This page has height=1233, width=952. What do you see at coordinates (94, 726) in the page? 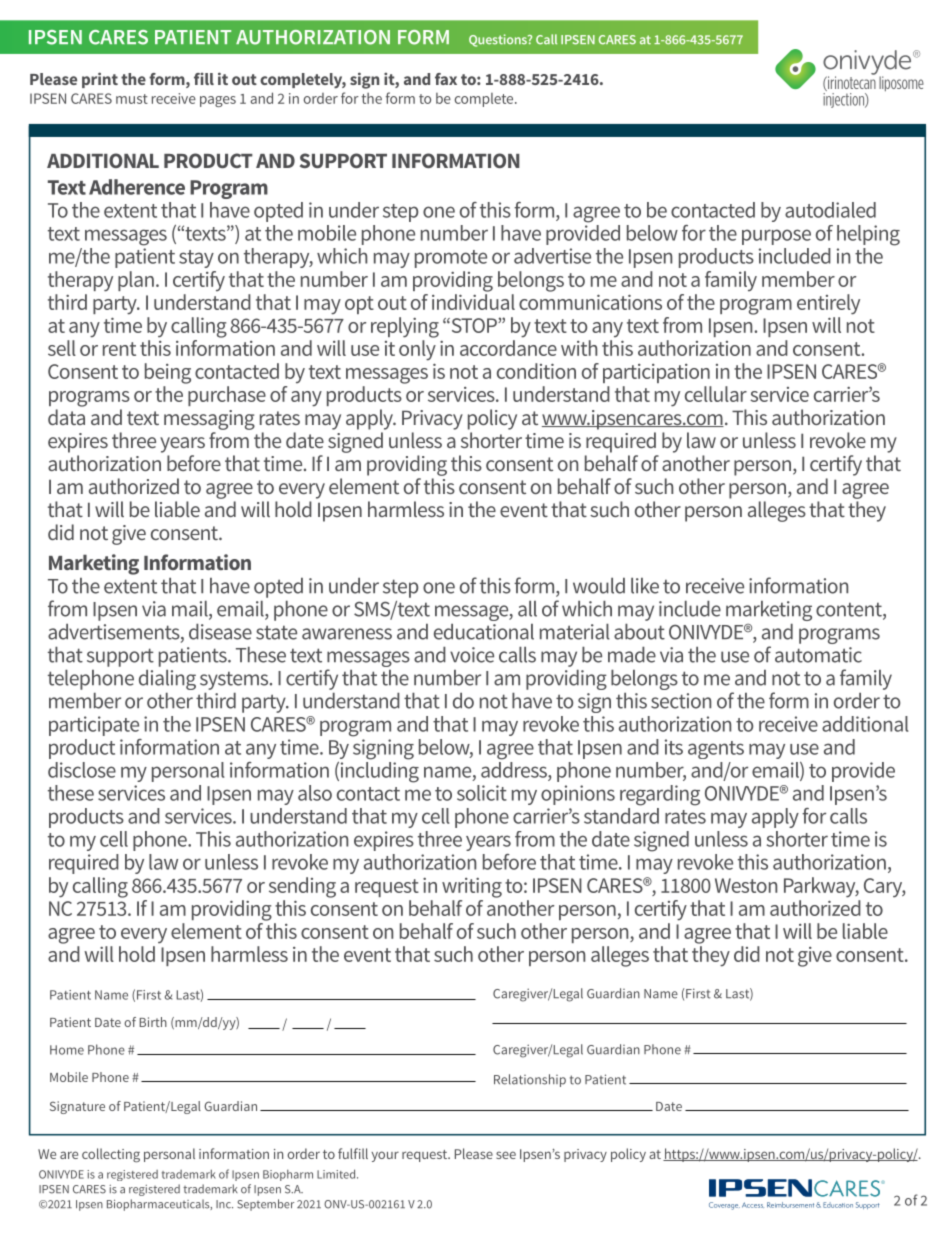
I see `participate` at bounding box center [94, 726].
